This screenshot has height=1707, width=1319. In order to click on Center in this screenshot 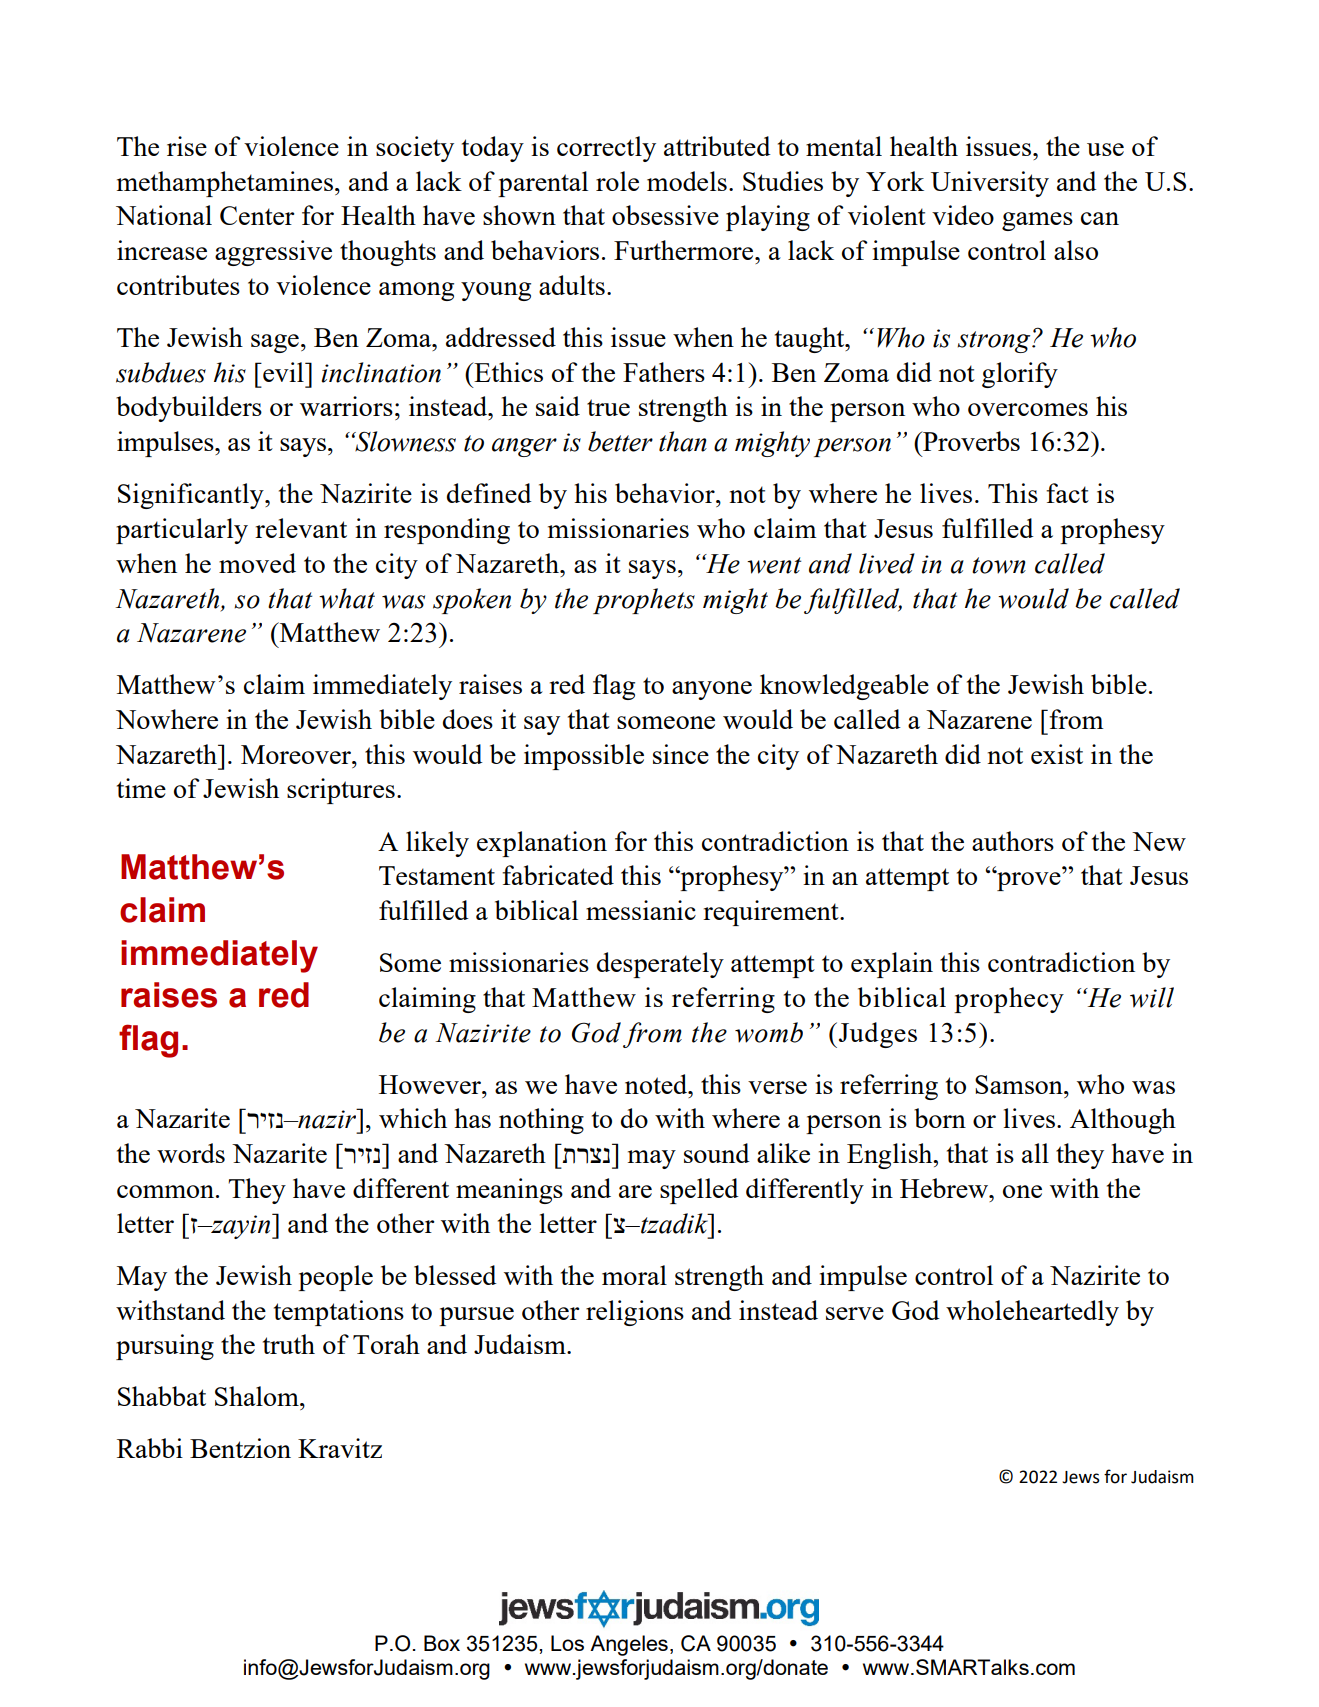, I will do `click(257, 215)`.
